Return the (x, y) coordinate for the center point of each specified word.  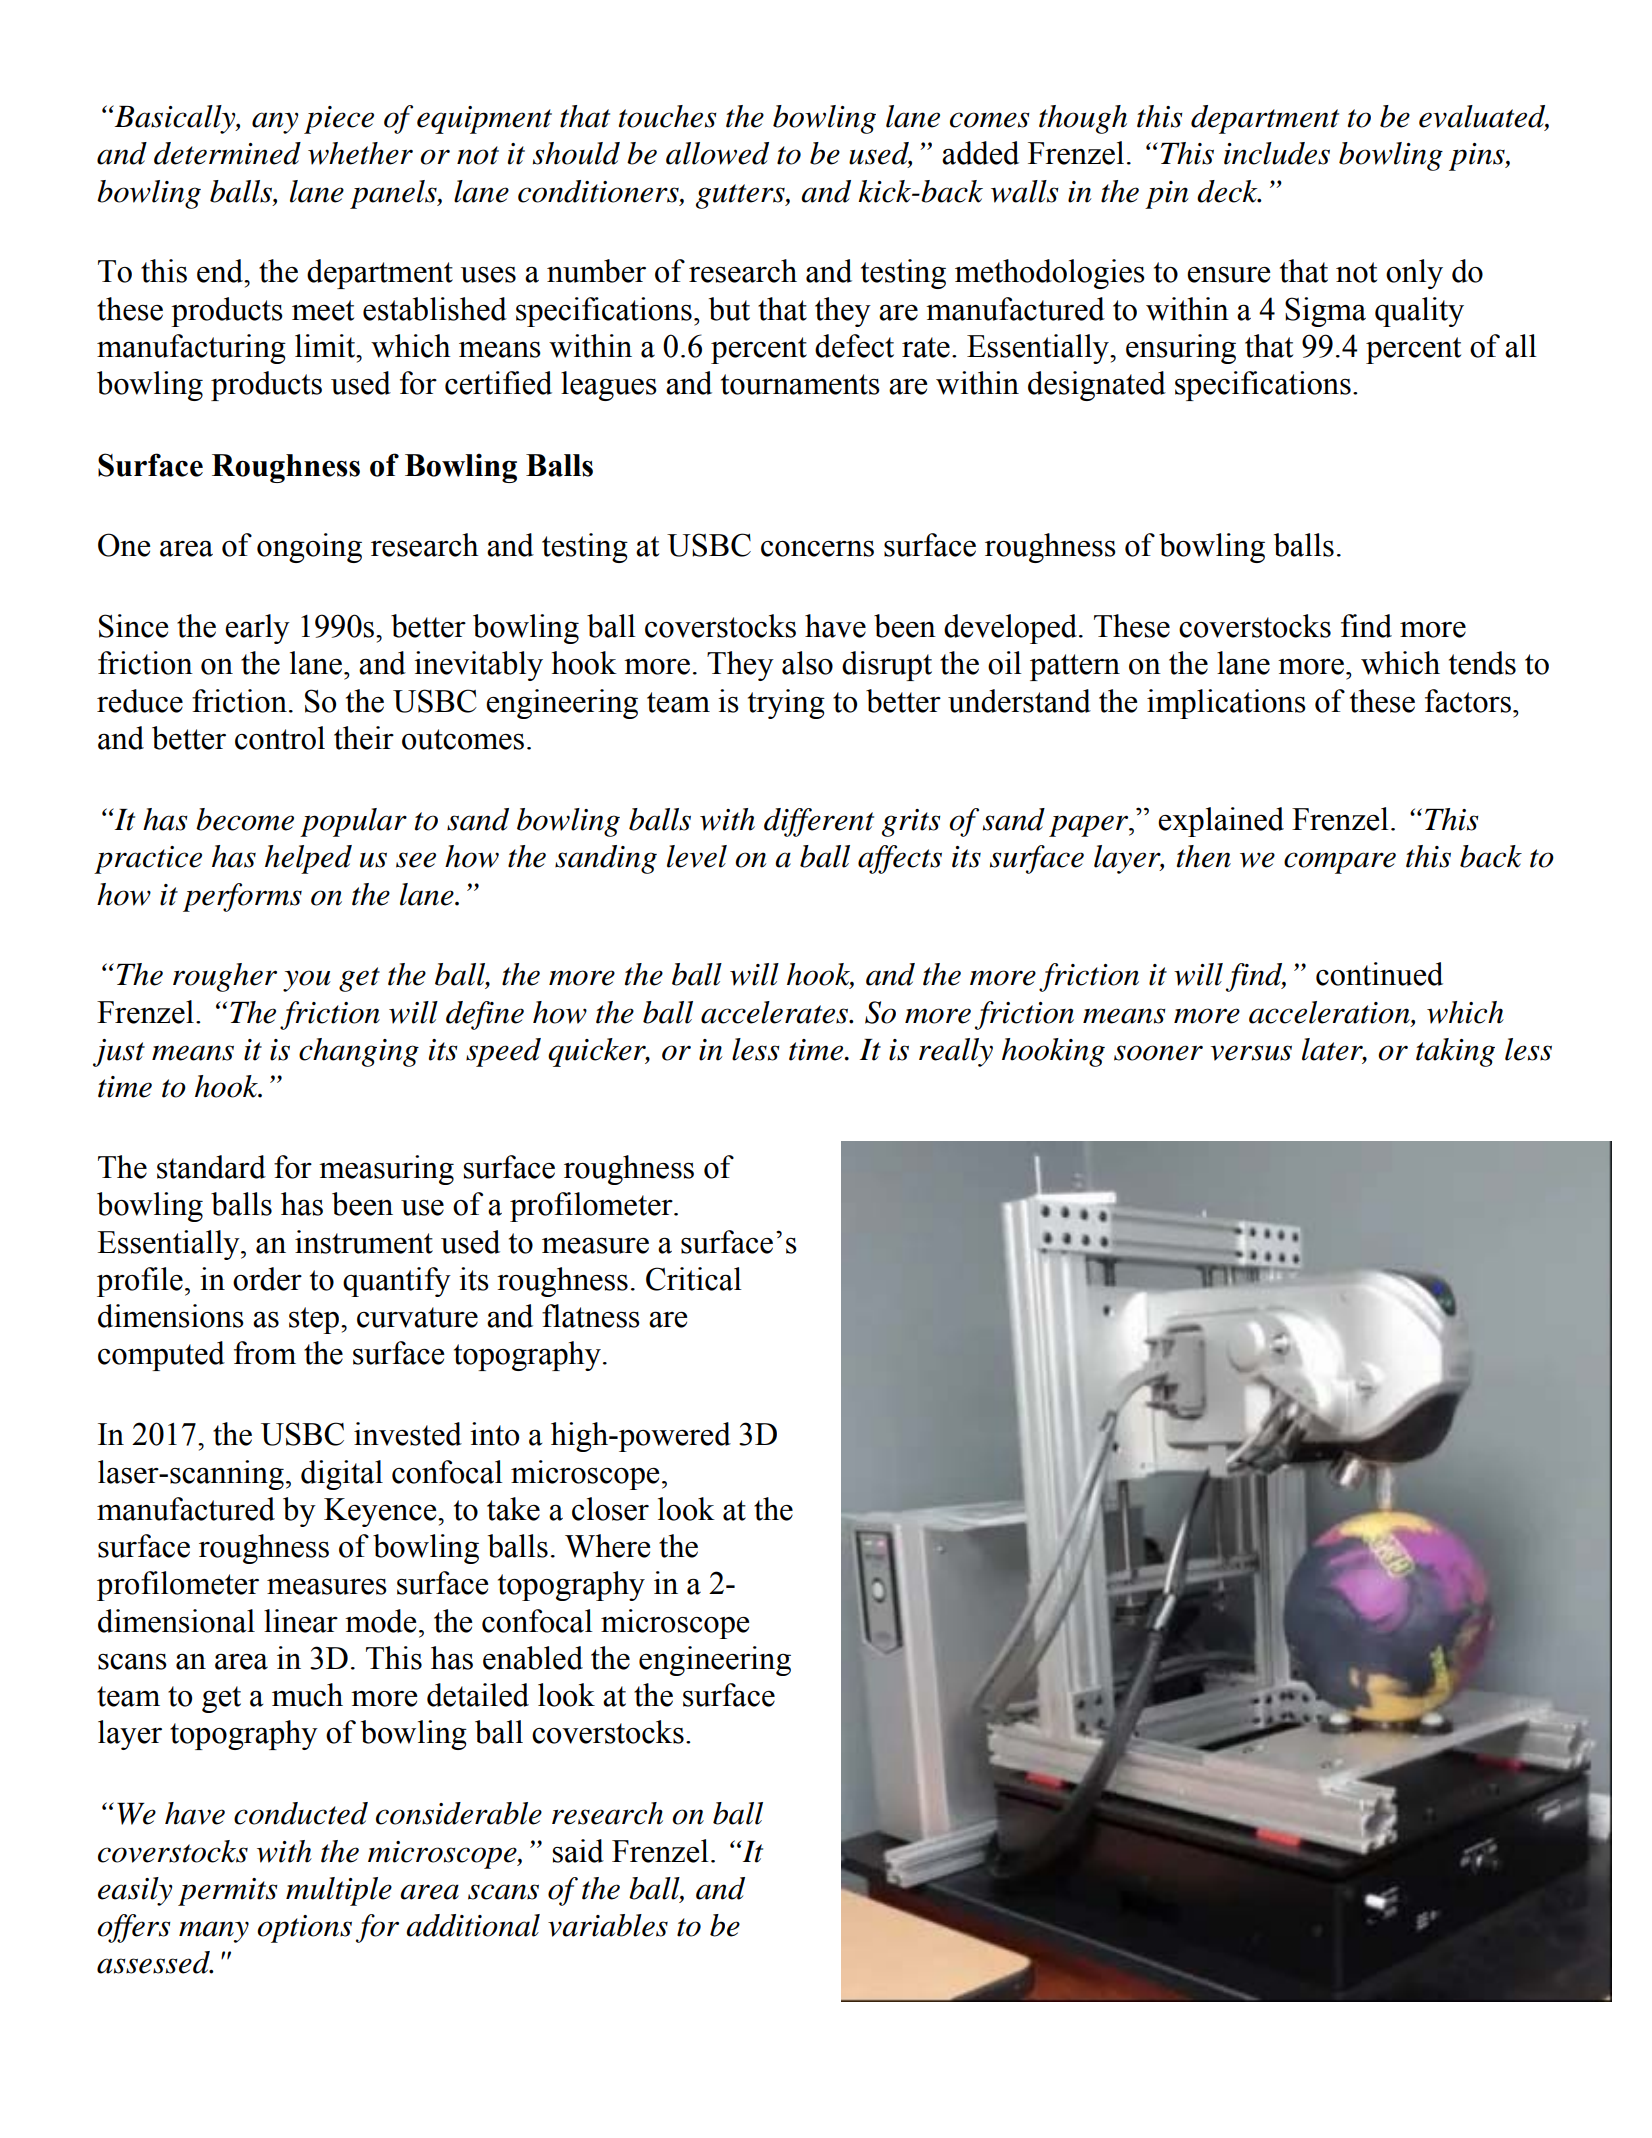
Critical (694, 1279)
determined (227, 153)
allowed (717, 153)
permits (227, 1892)
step (314, 1320)
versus (1251, 1053)
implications (1226, 704)
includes (1277, 153)
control (280, 738)
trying (786, 704)
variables (608, 1925)
